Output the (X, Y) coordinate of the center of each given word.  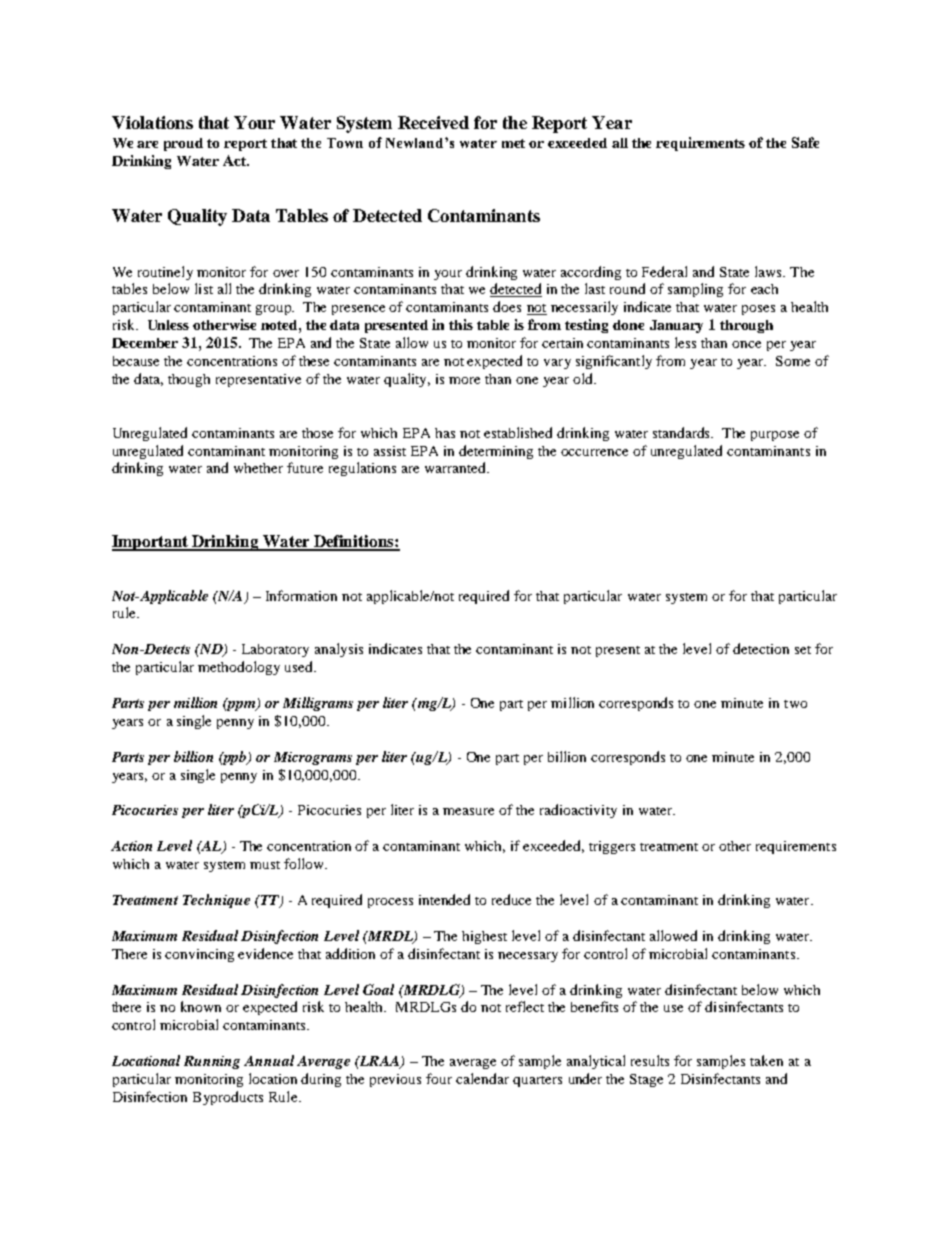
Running (212, 1062)
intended (444, 899)
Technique (216, 901)
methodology (239, 668)
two (795, 704)
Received (433, 122)
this (461, 324)
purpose (775, 436)
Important (151, 543)
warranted (456, 467)
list (204, 288)
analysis (339, 650)
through (746, 326)
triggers (612, 847)
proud (183, 144)
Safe (805, 142)
